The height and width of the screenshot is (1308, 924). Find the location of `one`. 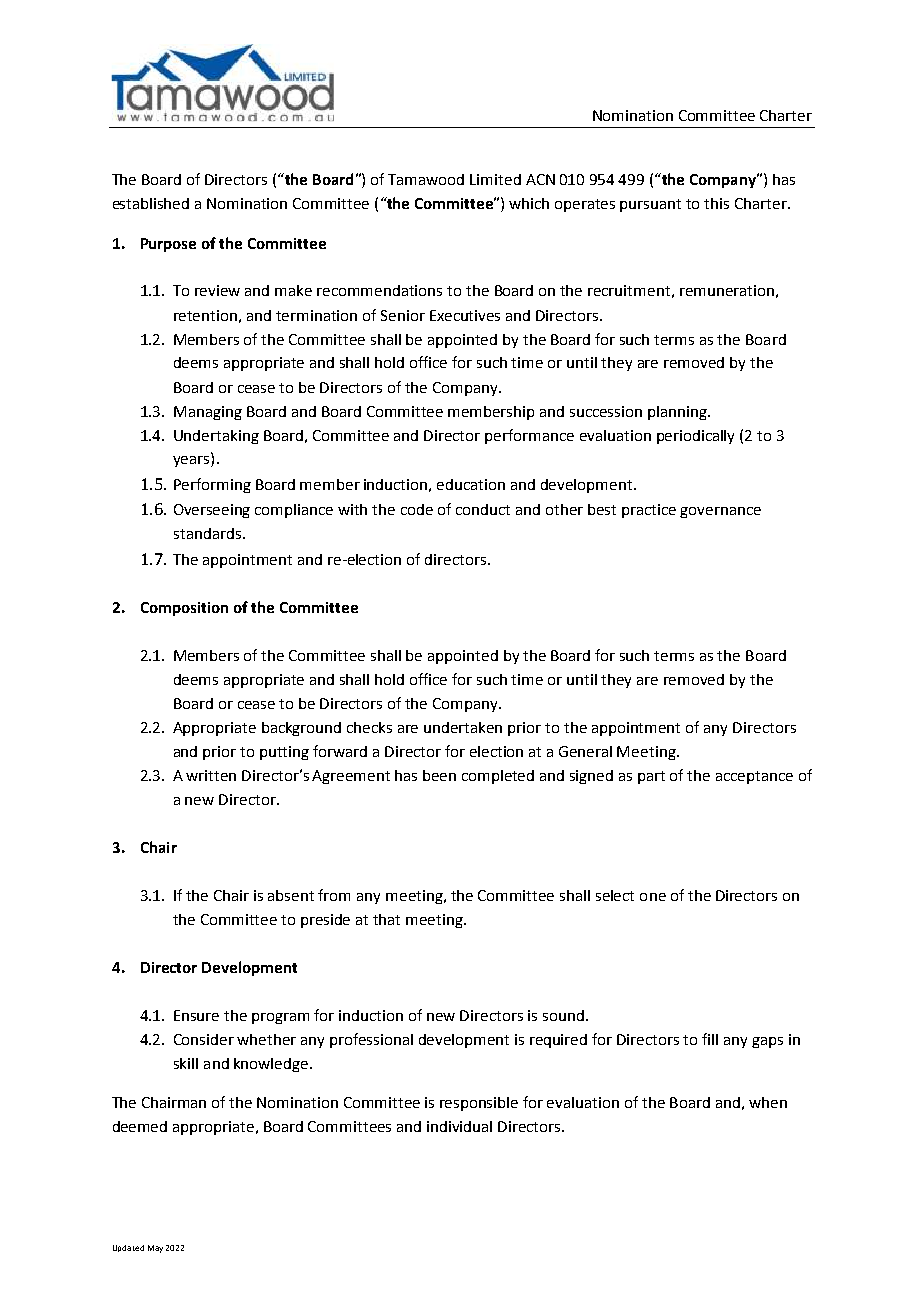

one is located at coordinates (653, 897).
